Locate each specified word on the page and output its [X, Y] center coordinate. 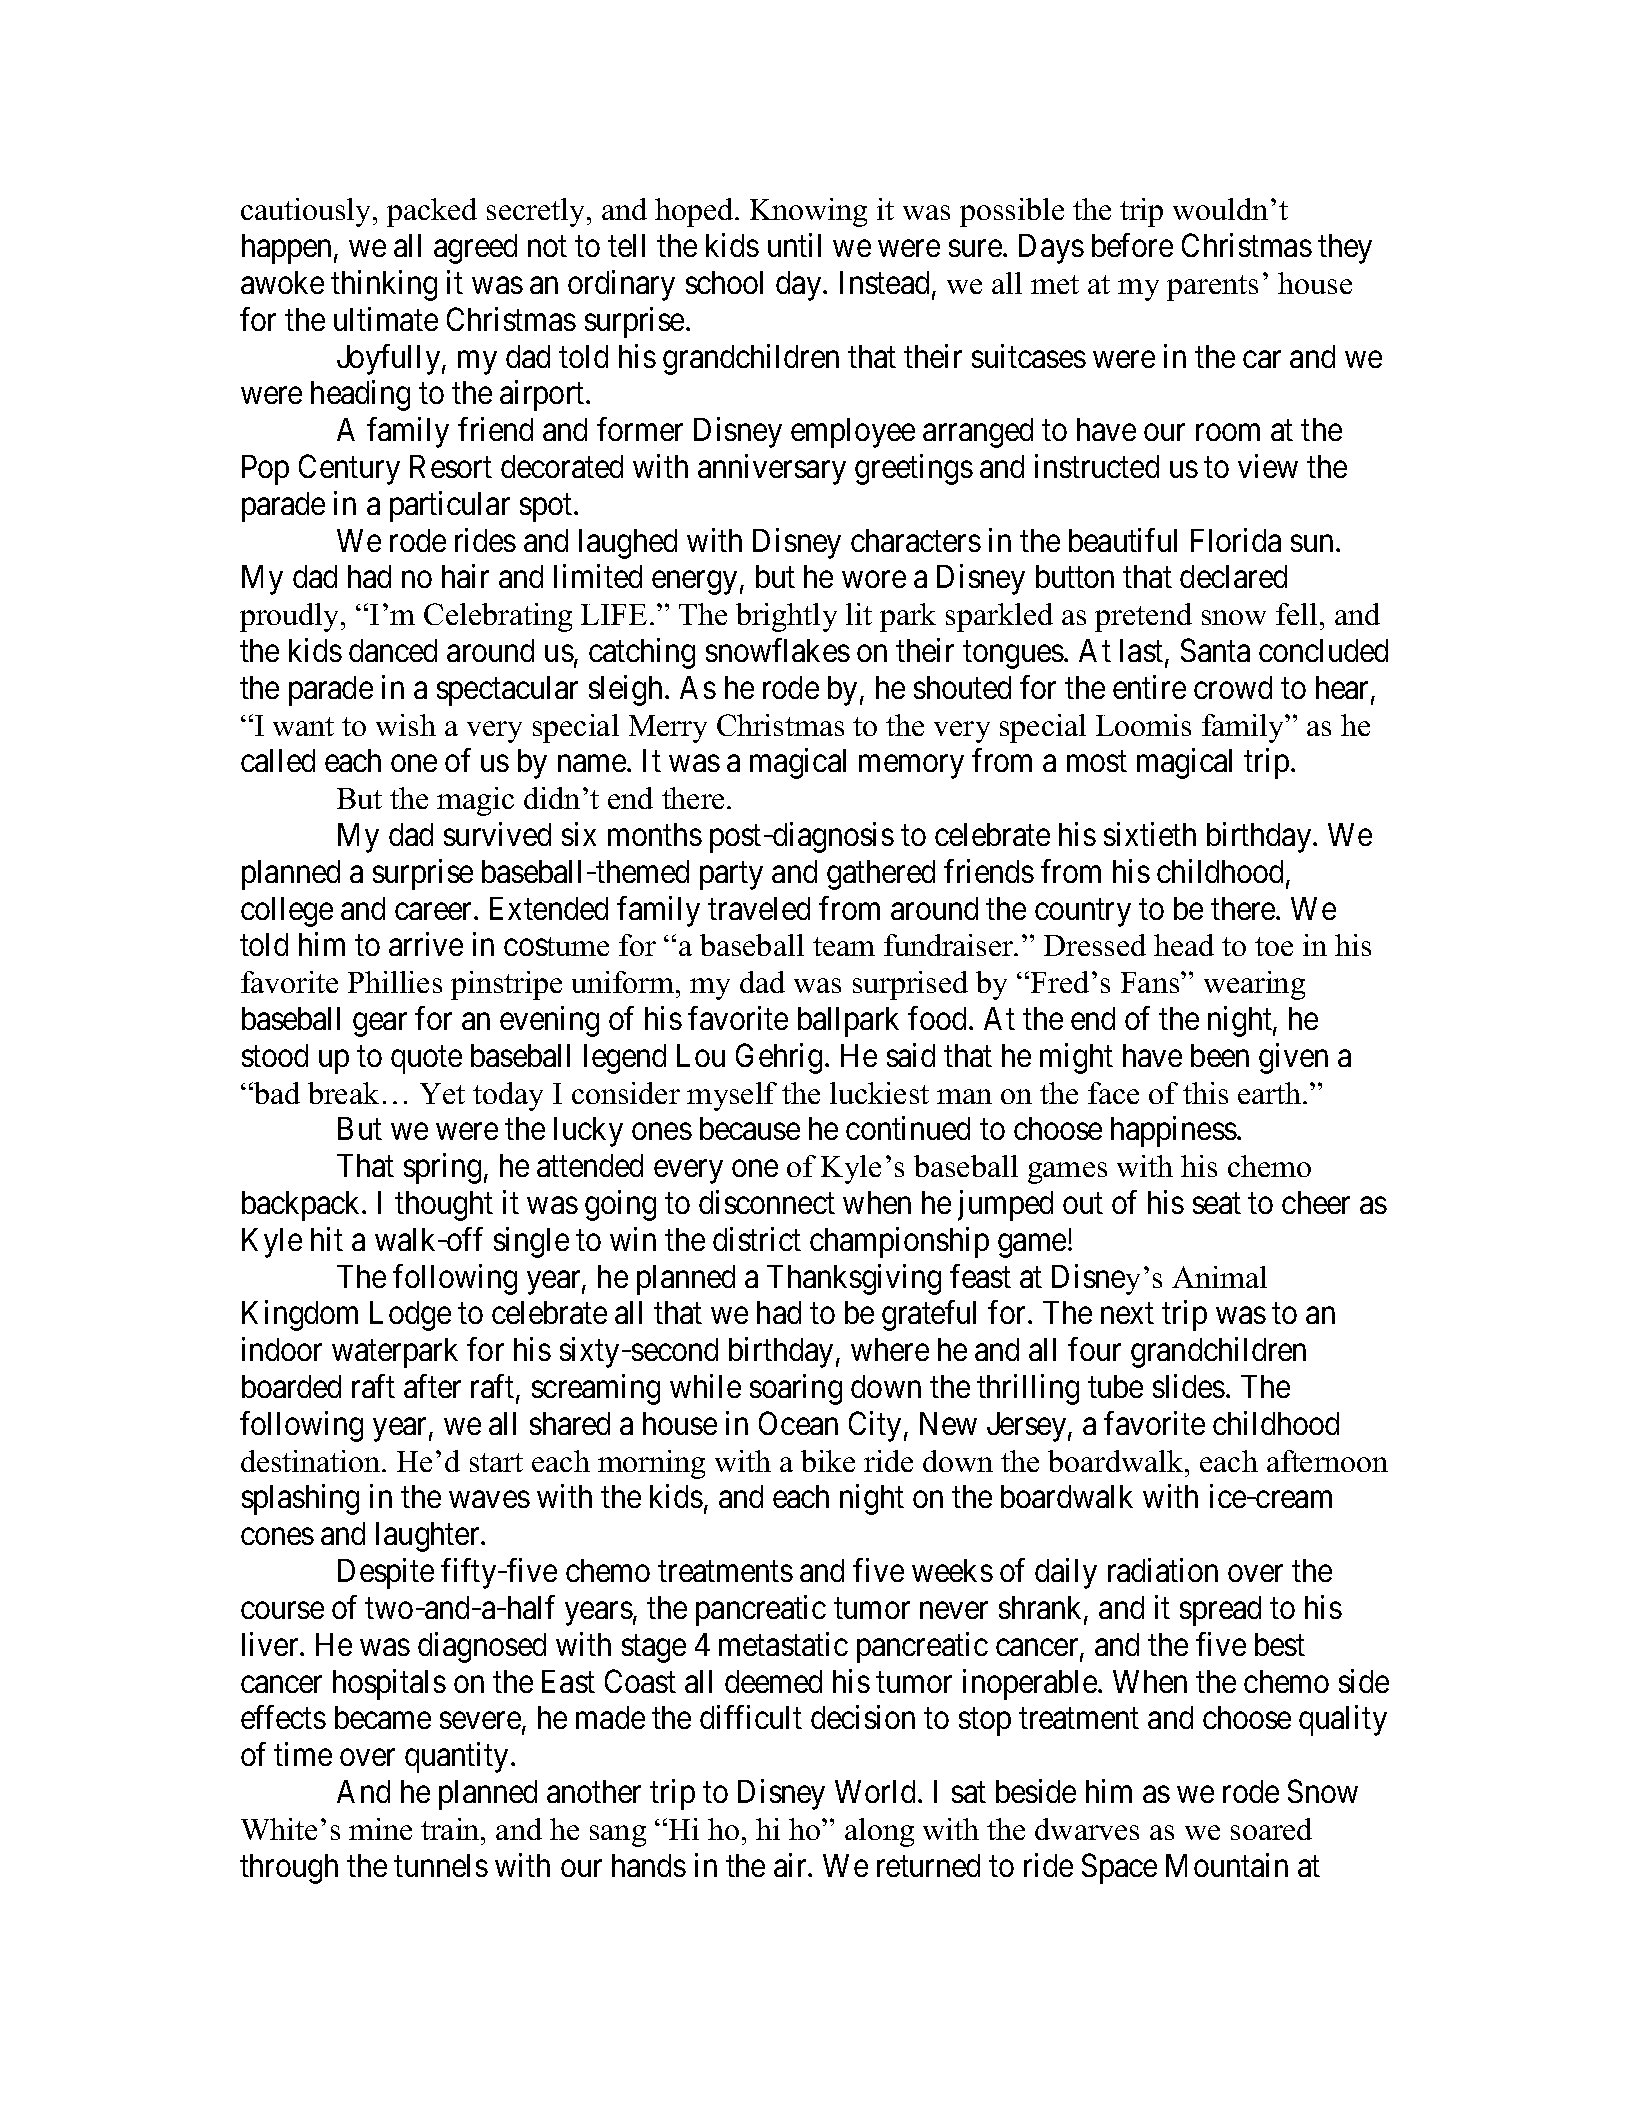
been [1220, 1055]
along [879, 1832]
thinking [384, 285]
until [794, 245]
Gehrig [779, 1058]
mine [380, 1829]
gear [380, 1025]
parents [1212, 288]
